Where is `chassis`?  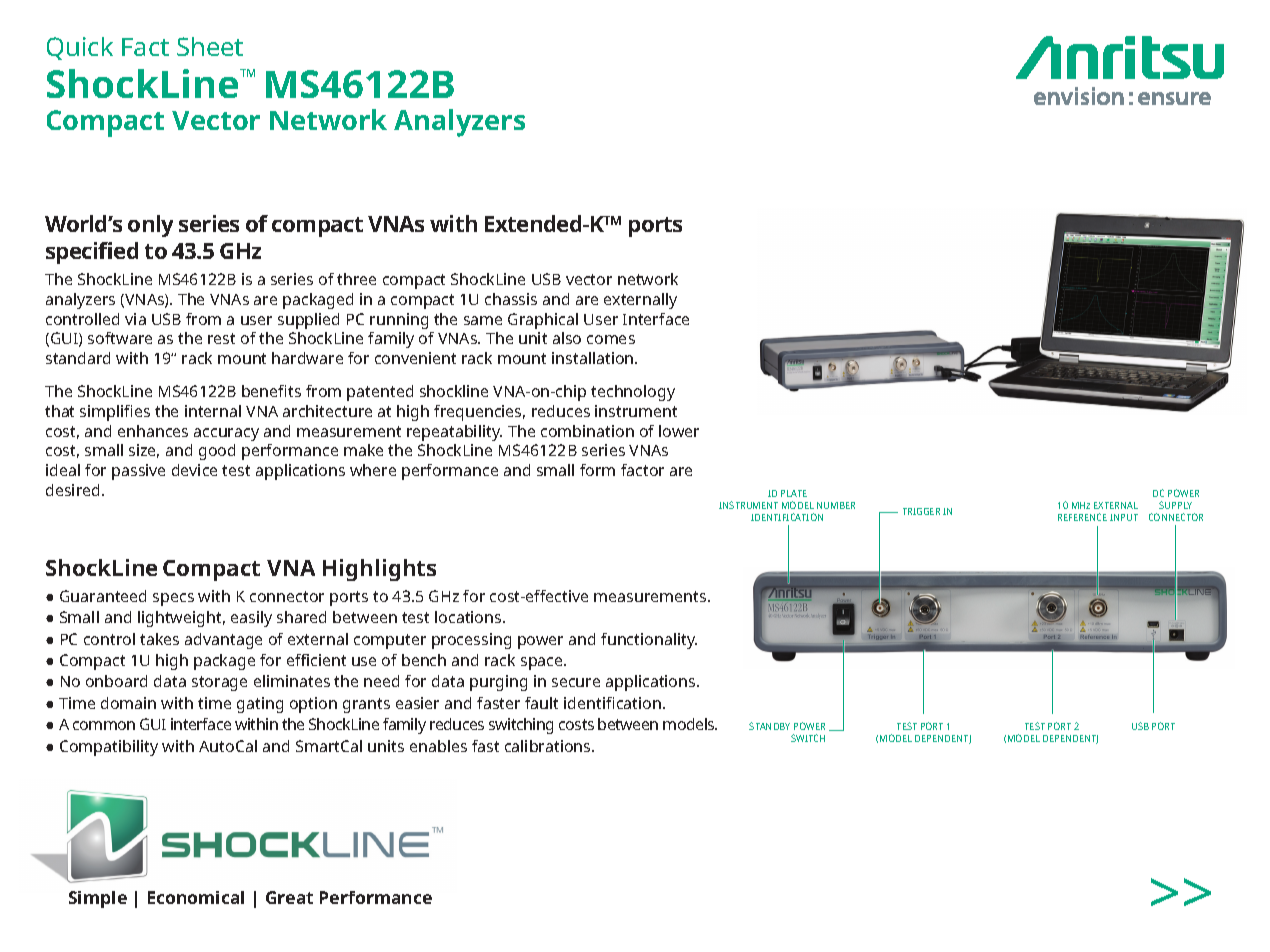 chassis is located at coordinates (511, 299).
